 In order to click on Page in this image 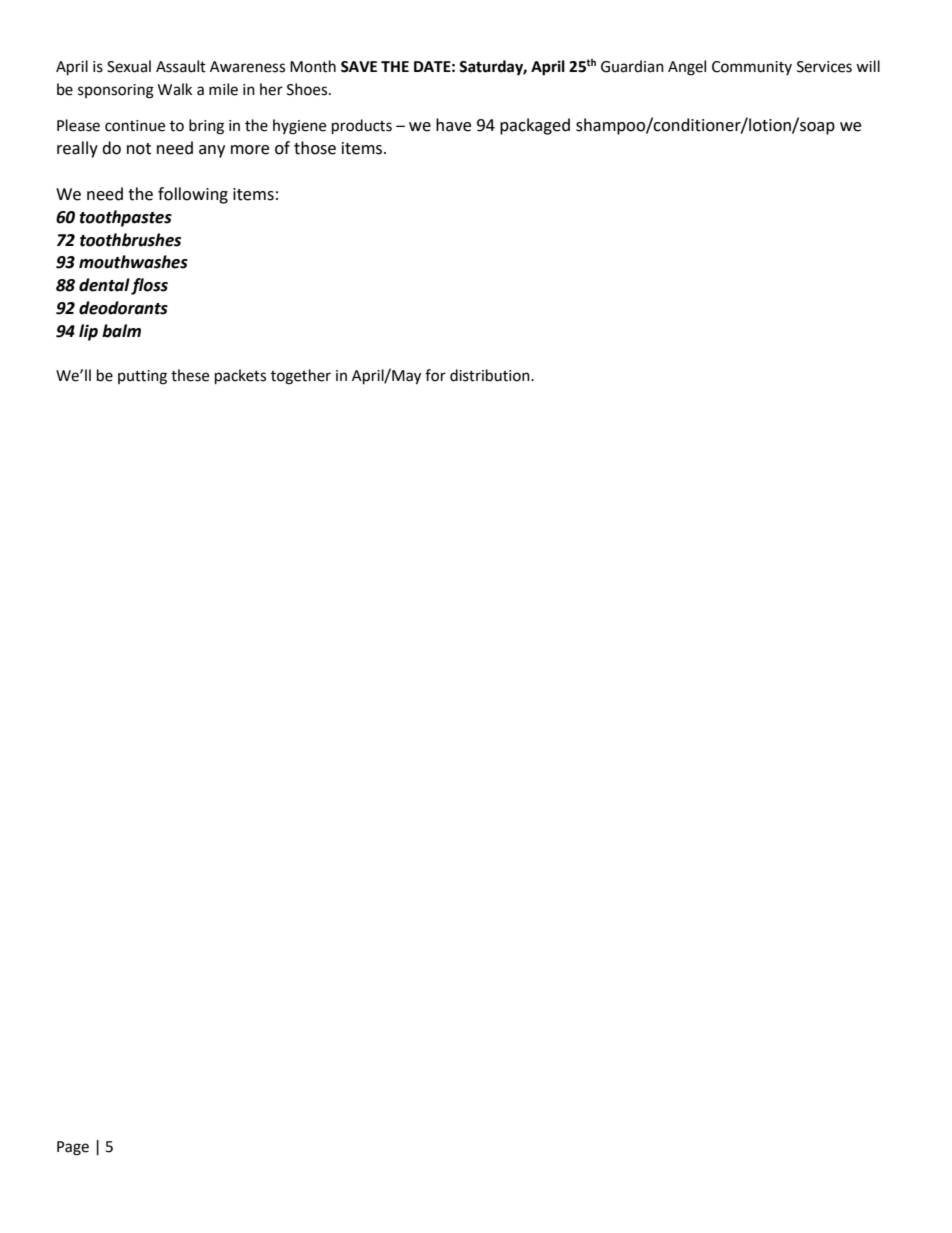, I will do `click(73, 1148)`.
